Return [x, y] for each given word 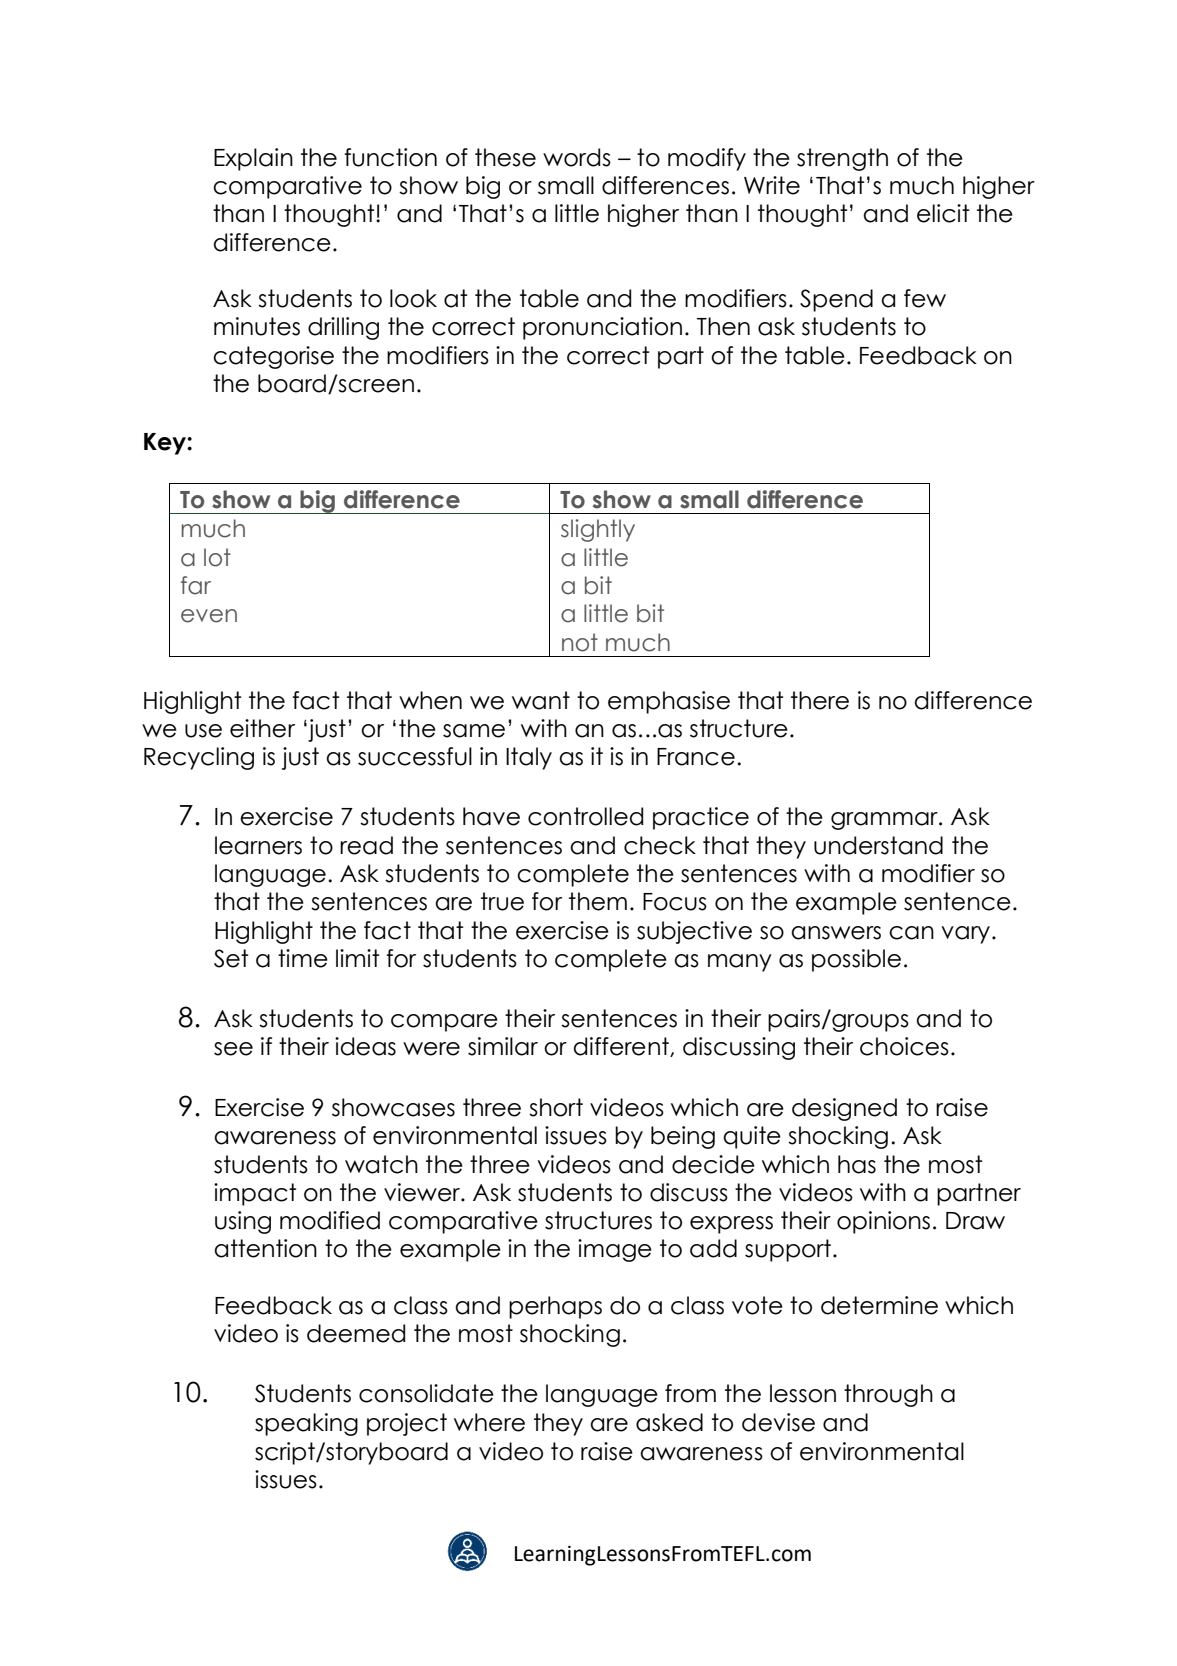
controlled [585, 816]
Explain [253, 159]
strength [842, 159]
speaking [306, 1424]
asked [669, 1422]
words [577, 157]
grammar [885, 821]
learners [258, 845]
